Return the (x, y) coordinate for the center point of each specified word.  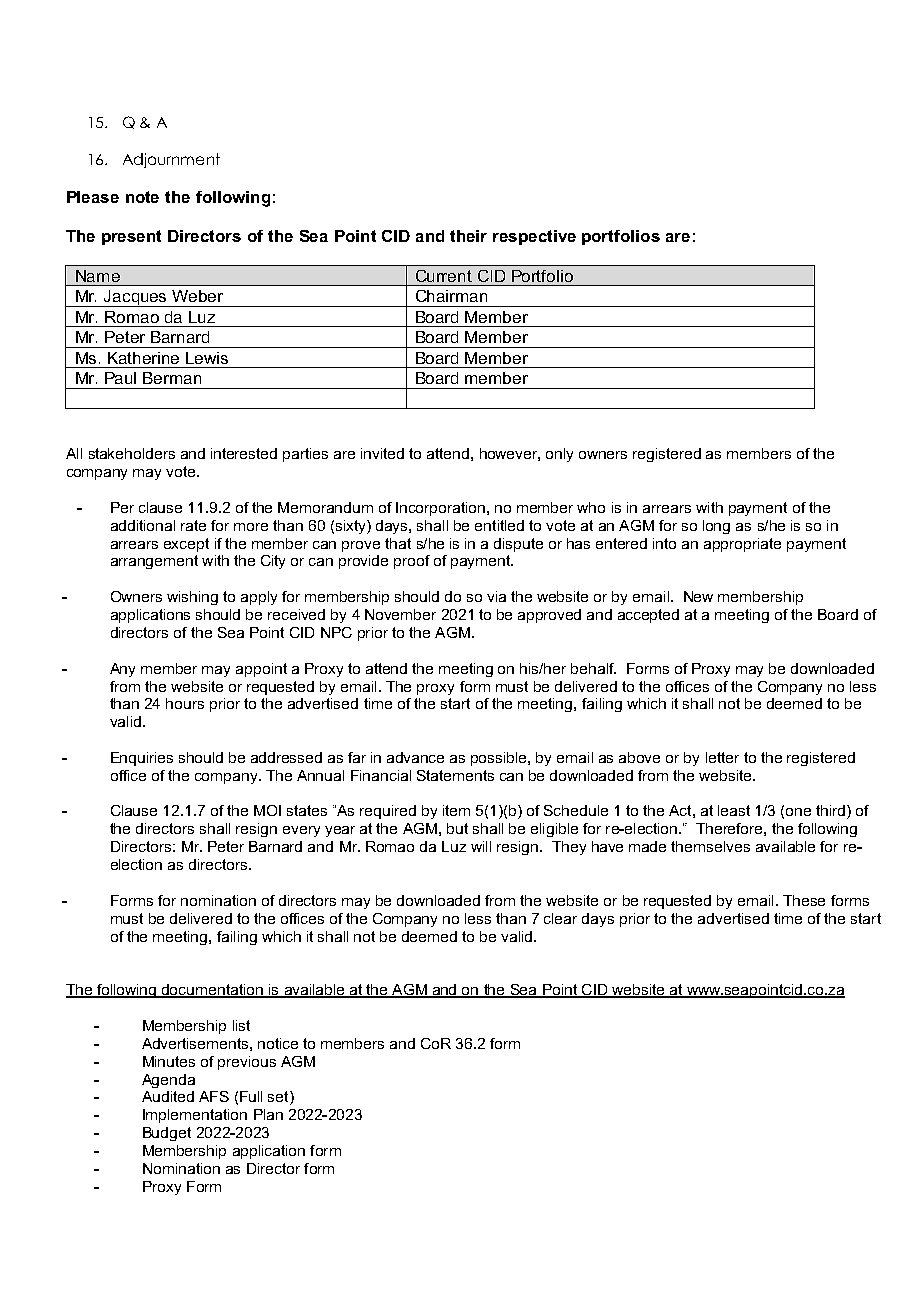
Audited (168, 1096)
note (142, 197)
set (279, 1098)
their (468, 236)
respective (534, 237)
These (804, 900)
